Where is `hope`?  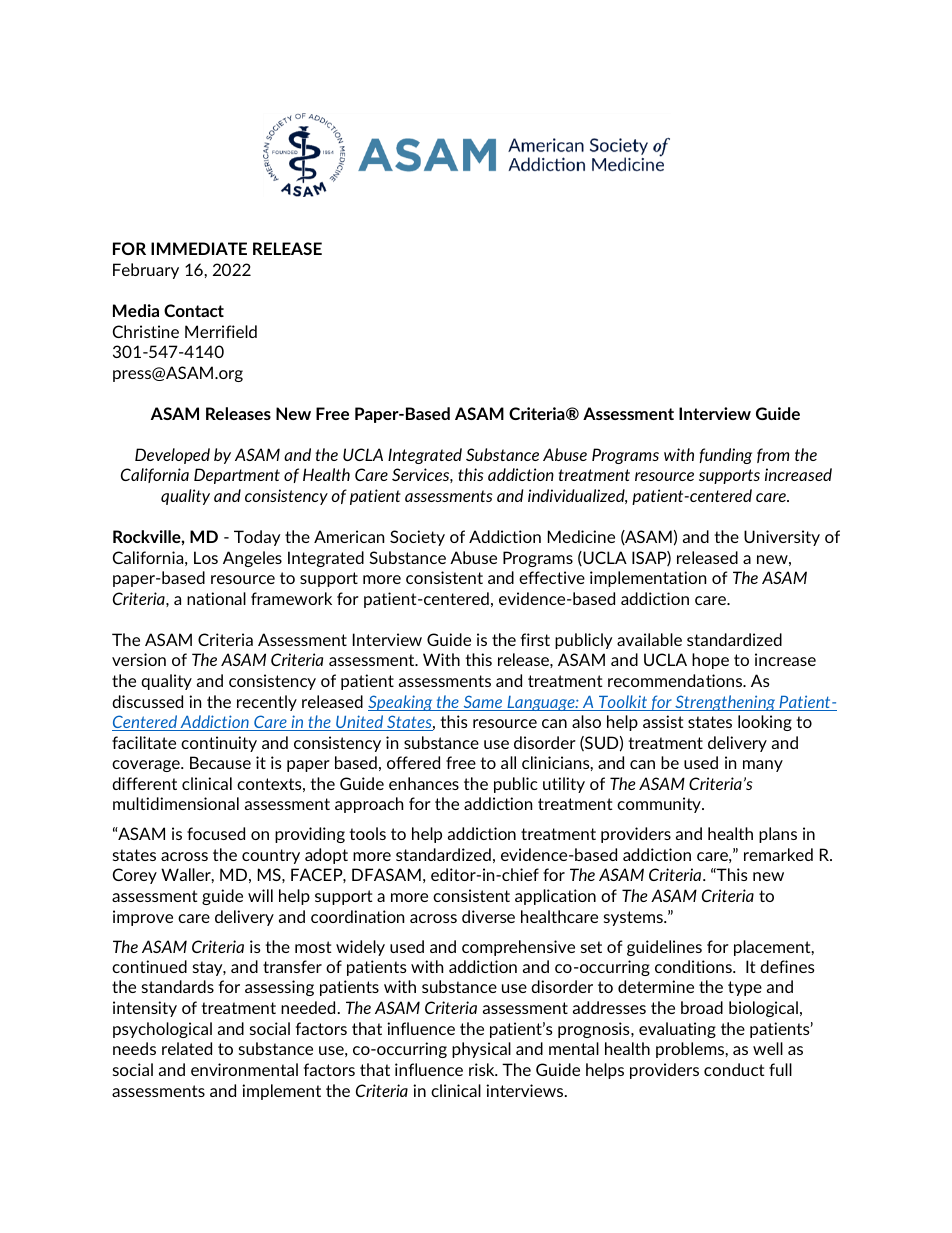
hope is located at coordinates (710, 661).
